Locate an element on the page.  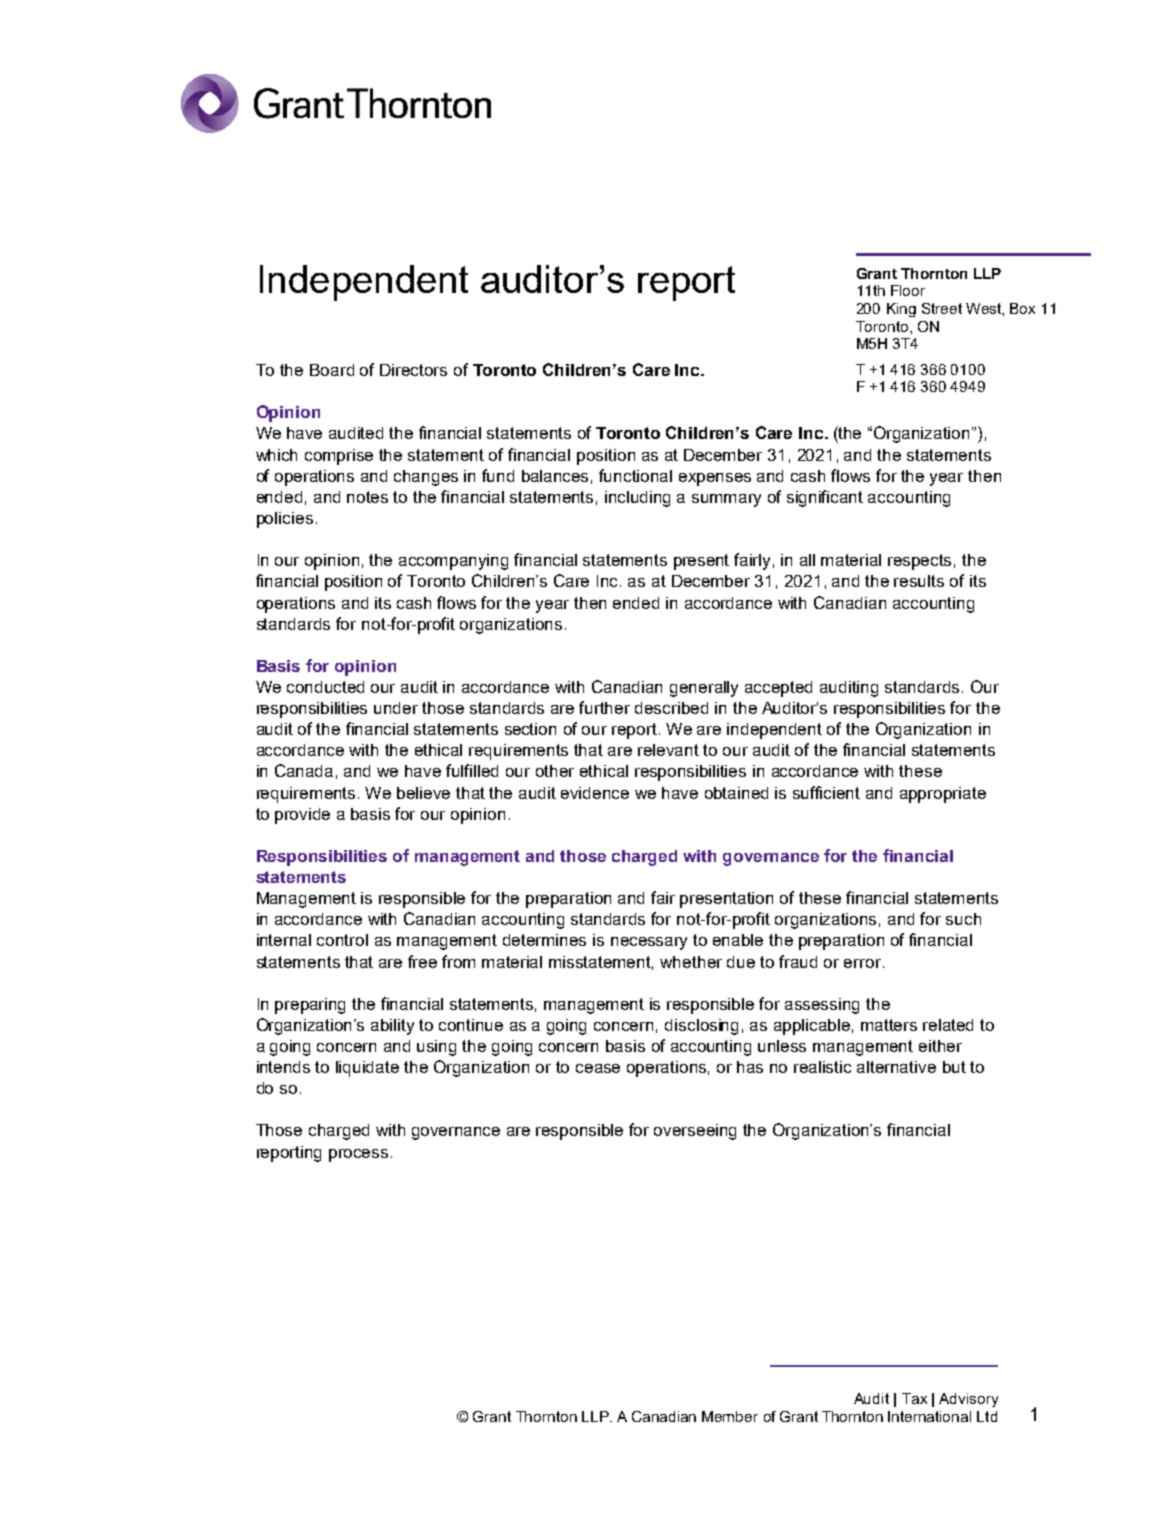
functional is located at coordinates (635, 475).
